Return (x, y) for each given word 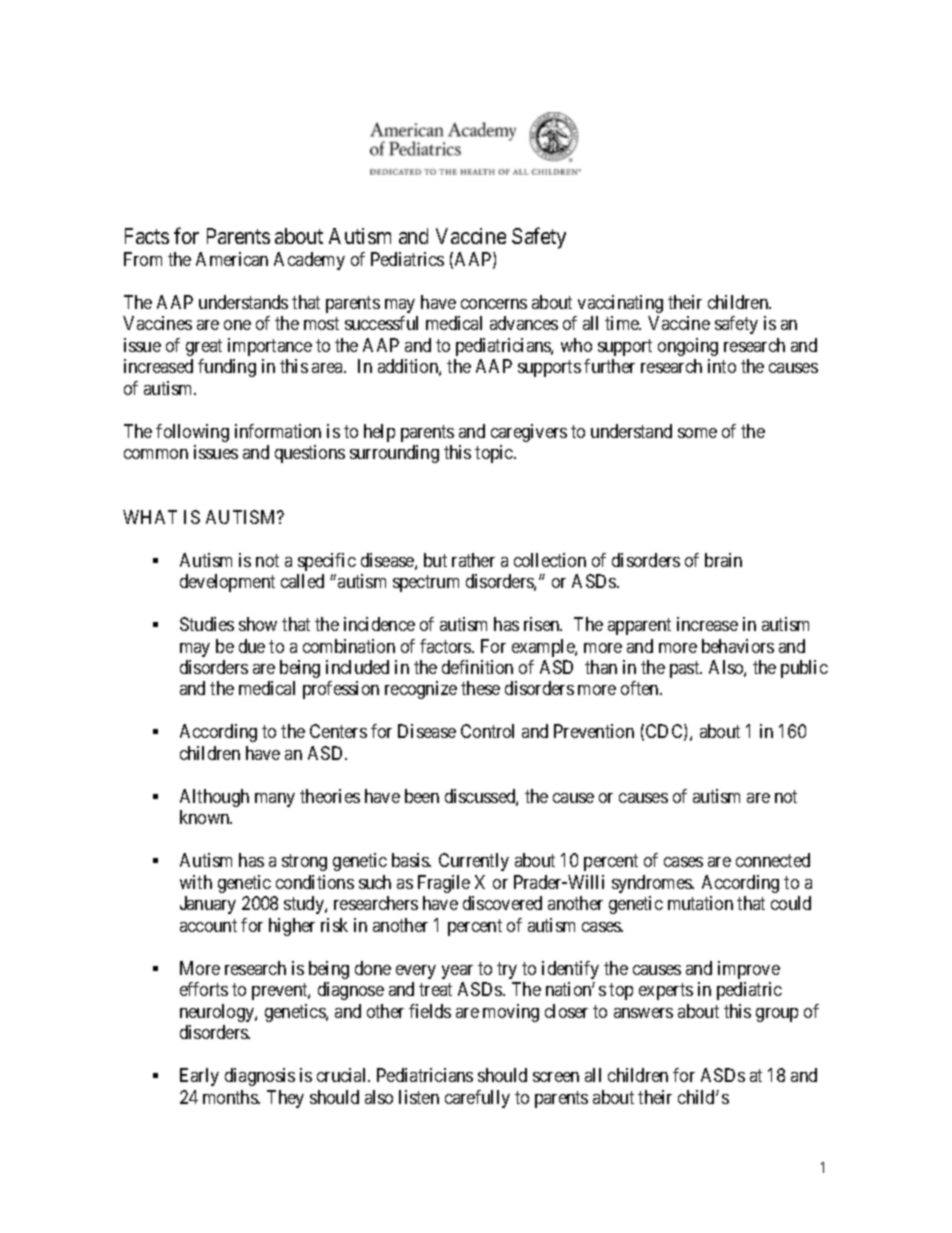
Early (199, 1077)
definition (477, 667)
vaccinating (620, 304)
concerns (494, 304)
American (232, 259)
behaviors (738, 646)
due (252, 646)
